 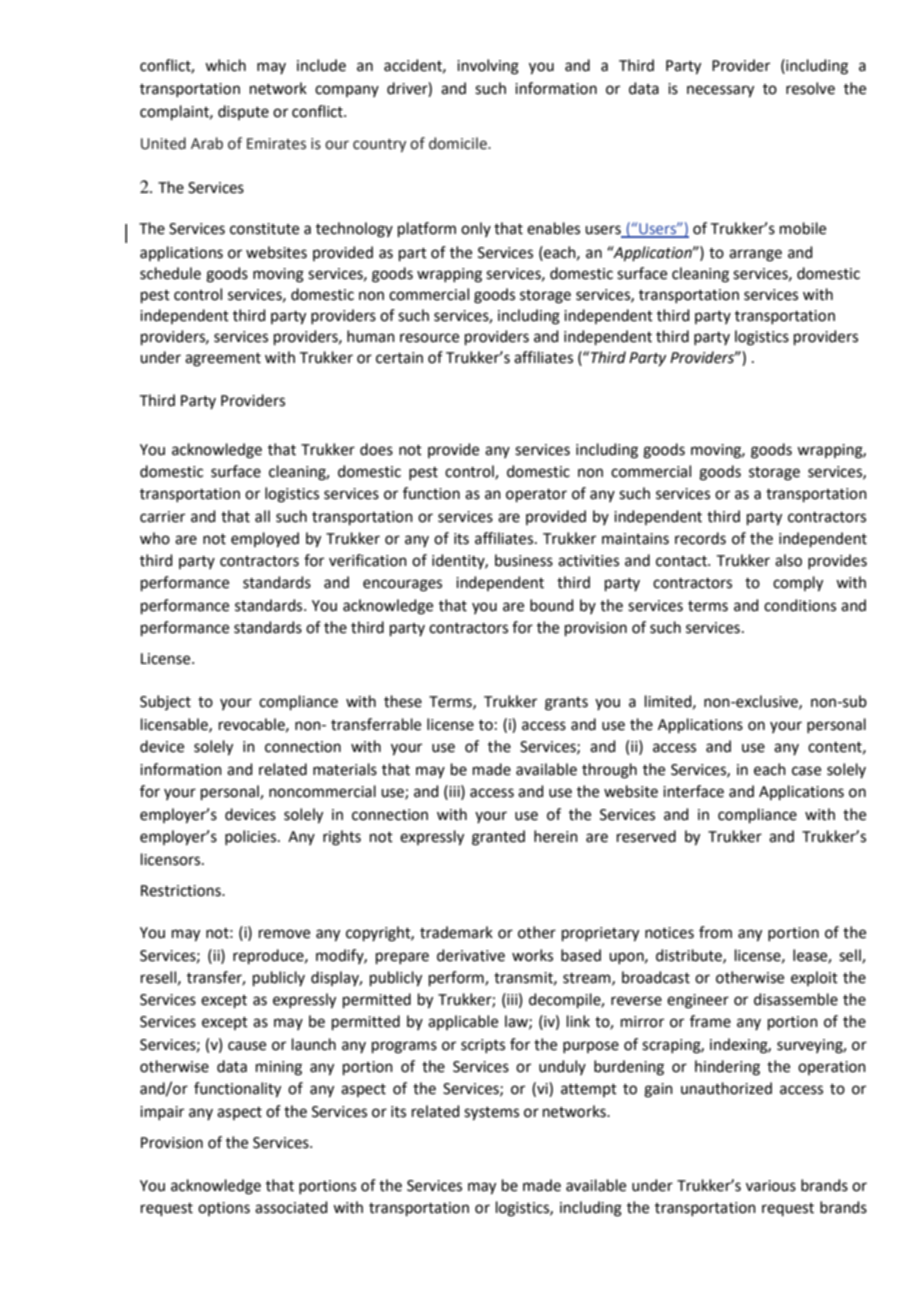 What do you see at coordinates (182, 891) in the screenshot?
I see `Restrictions` at bounding box center [182, 891].
